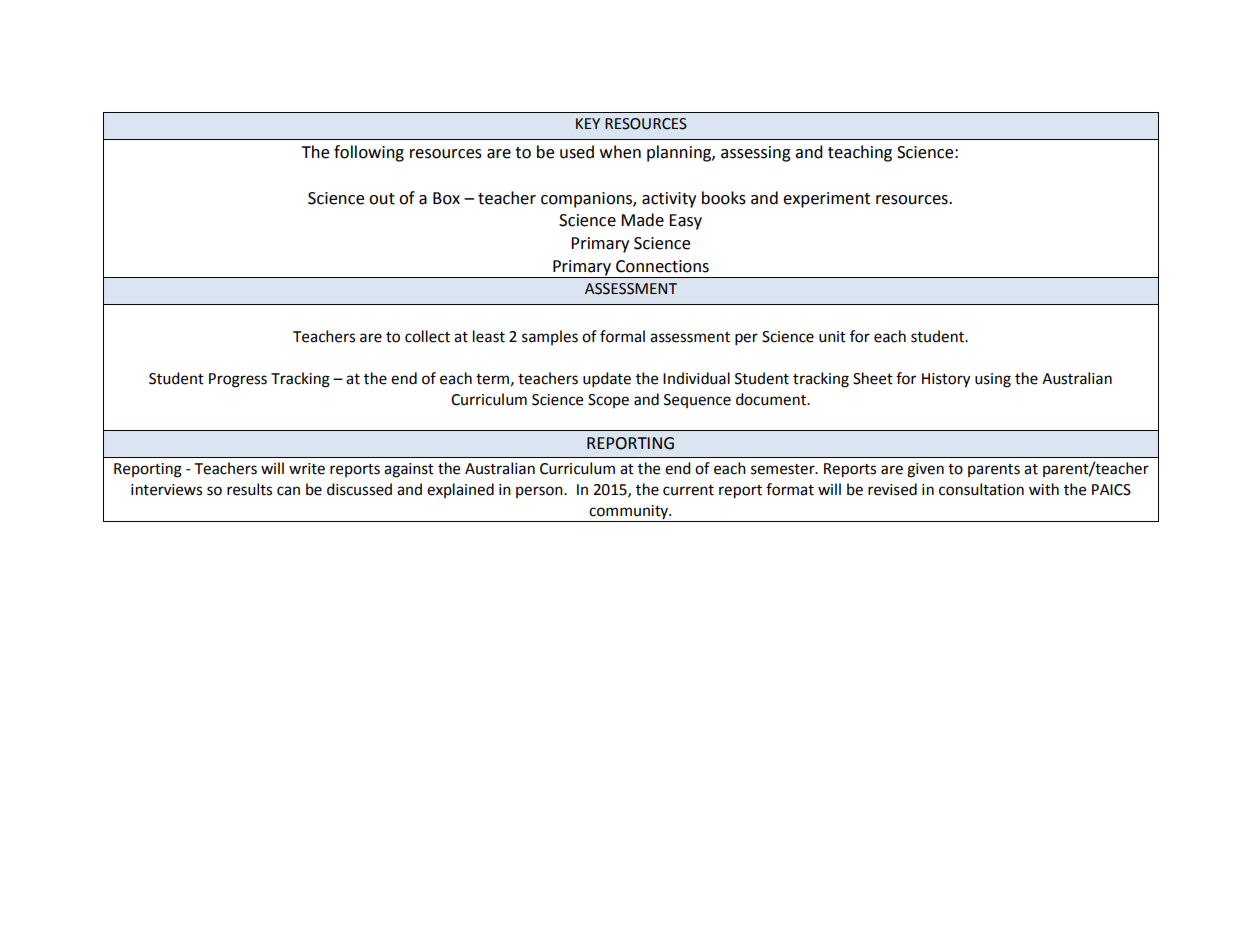 This document has width=1233, height=952. What do you see at coordinates (826, 200) in the document?
I see `experiment` at bounding box center [826, 200].
